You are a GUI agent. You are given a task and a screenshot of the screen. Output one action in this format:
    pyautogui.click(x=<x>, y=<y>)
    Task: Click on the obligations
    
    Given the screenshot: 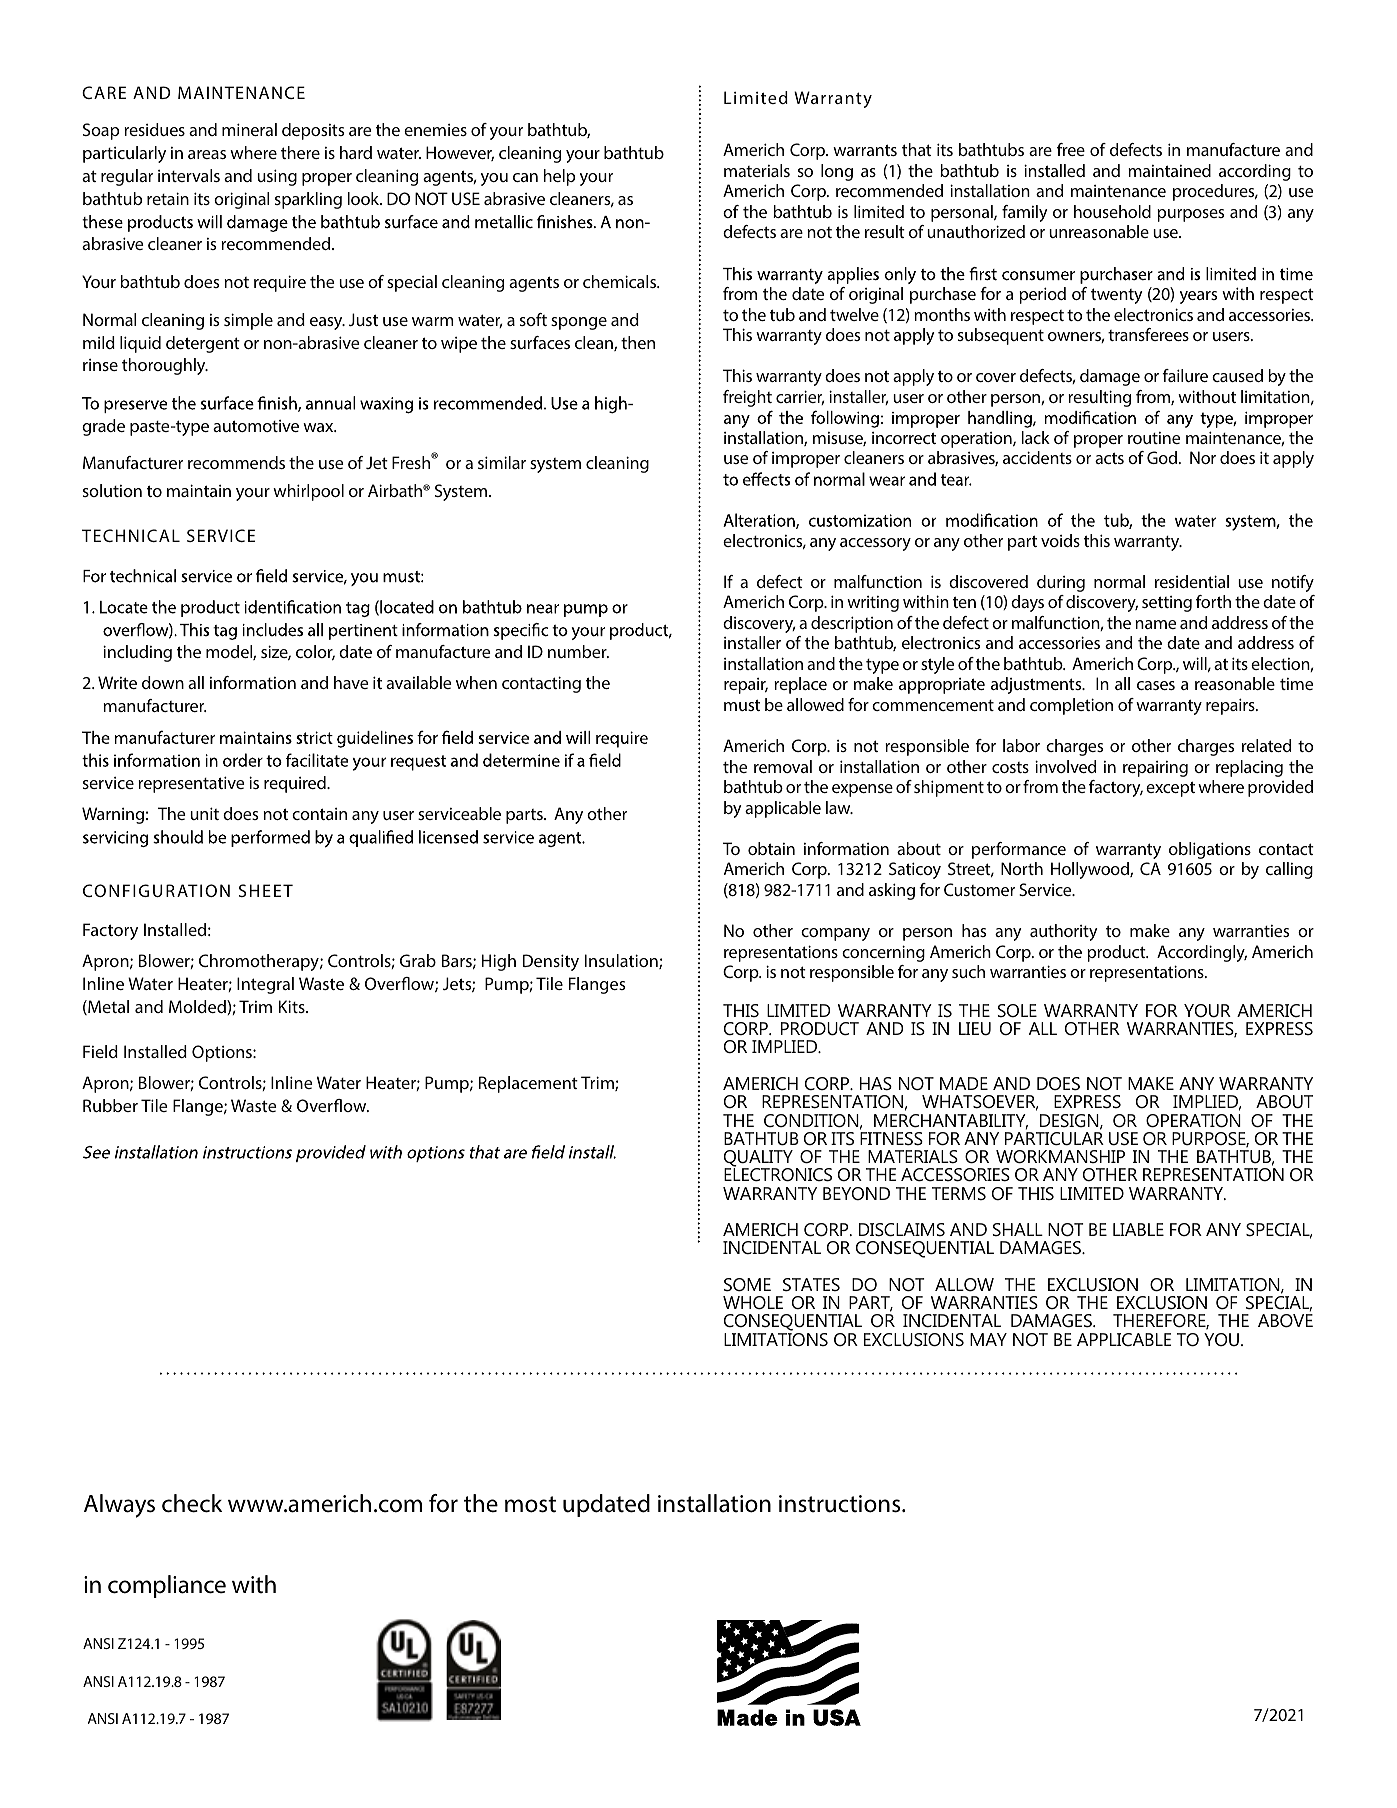 What is the action you would take?
    pyautogui.click(x=1210, y=850)
